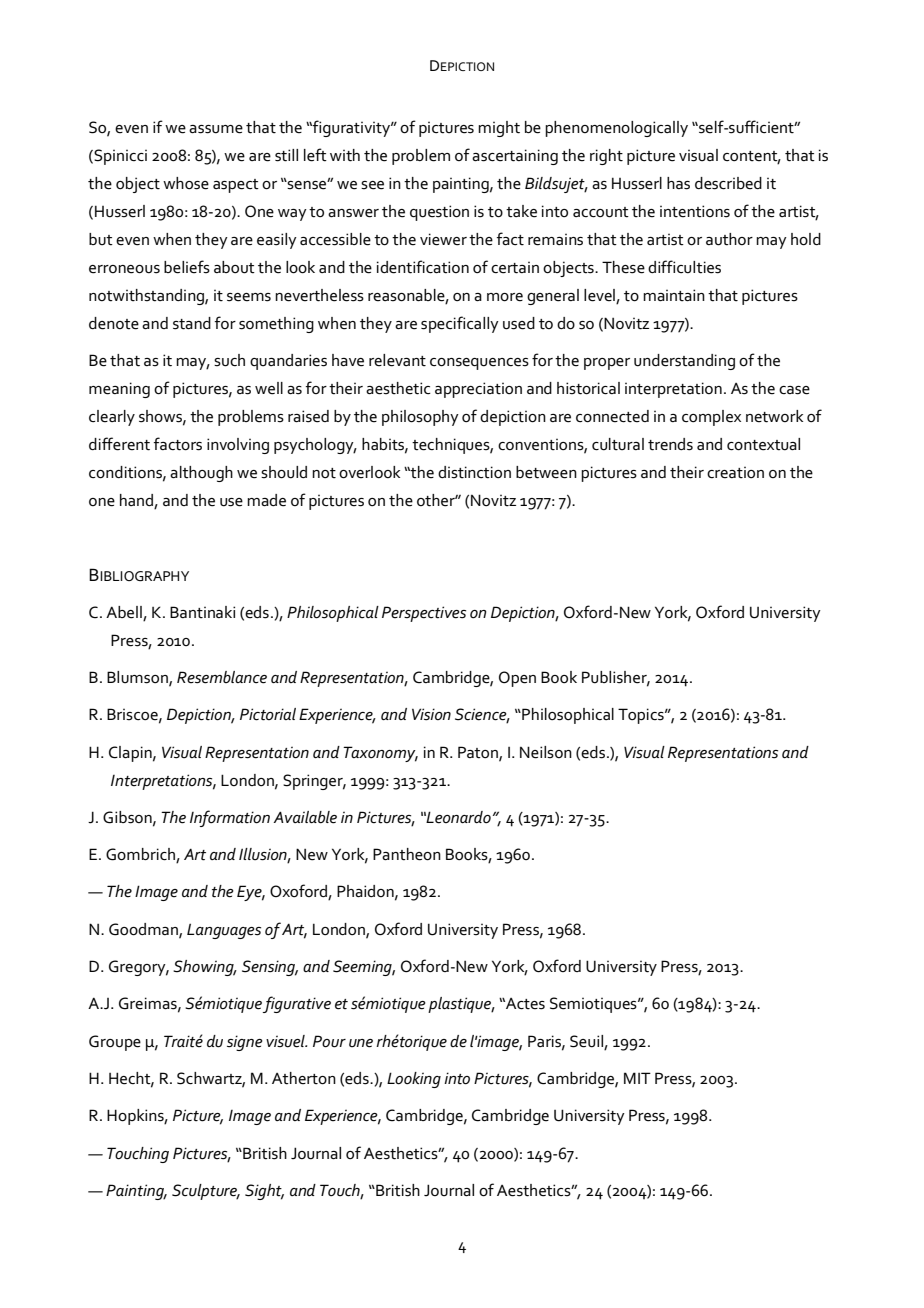 This screenshot has height=1308, width=924. Describe the element at coordinates (546, 752) in the screenshot. I see `Neilson` at that location.
